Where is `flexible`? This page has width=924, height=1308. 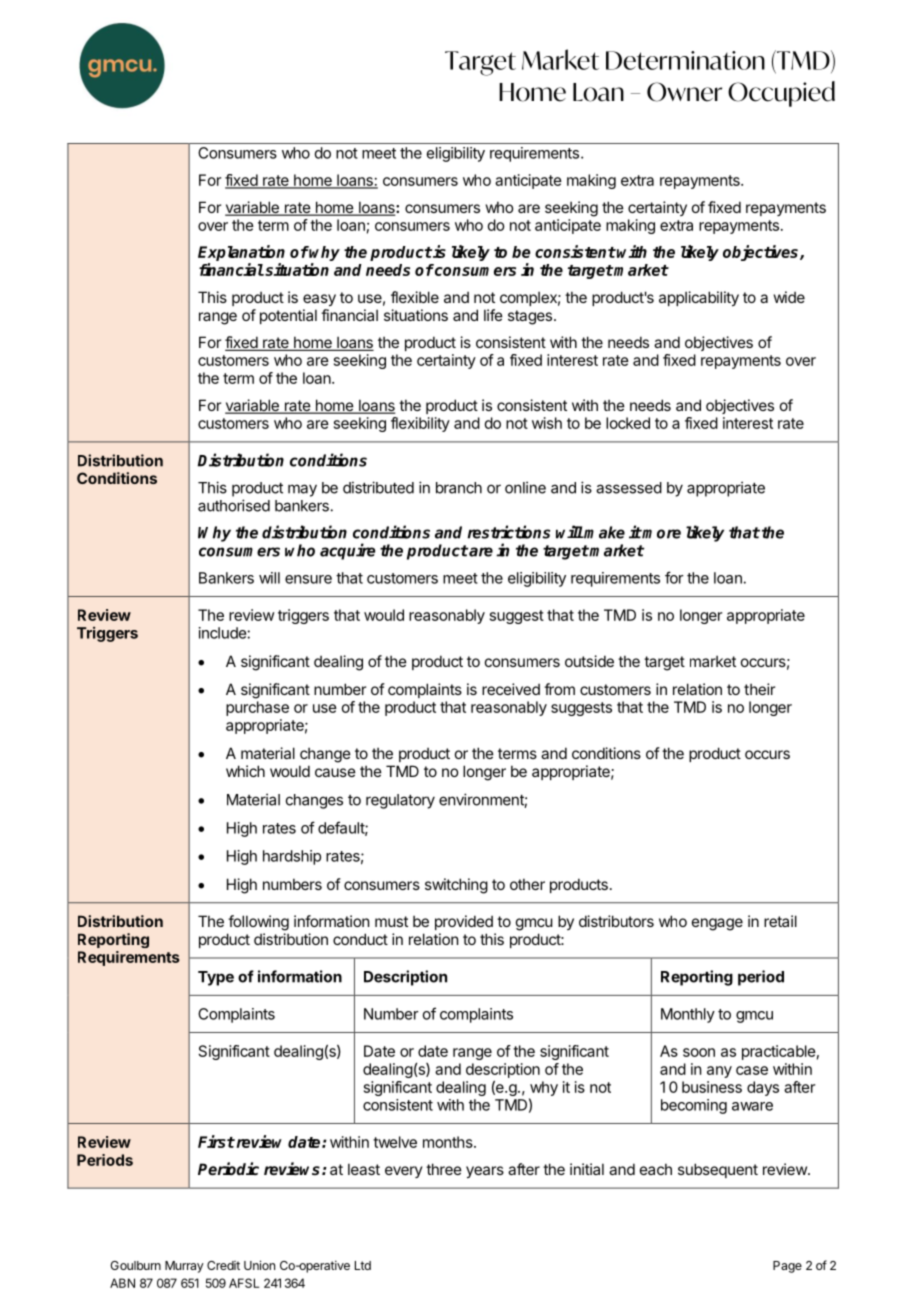 flexible is located at coordinates (415, 297).
